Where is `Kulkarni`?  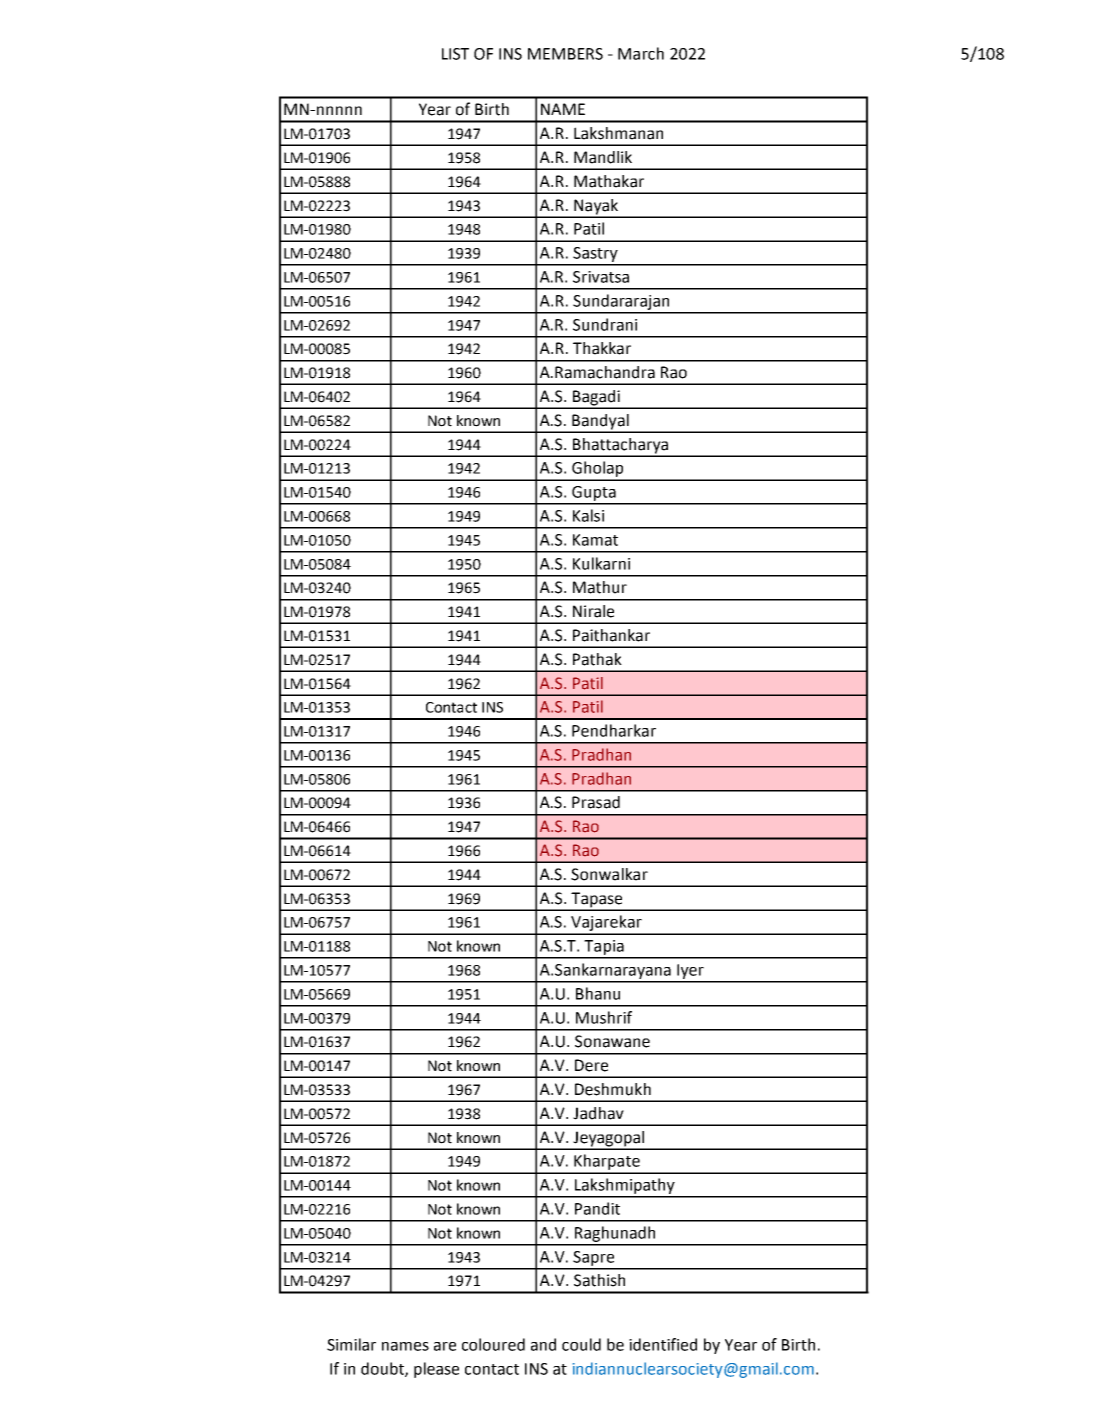 Kulkarni is located at coordinates (601, 563).
